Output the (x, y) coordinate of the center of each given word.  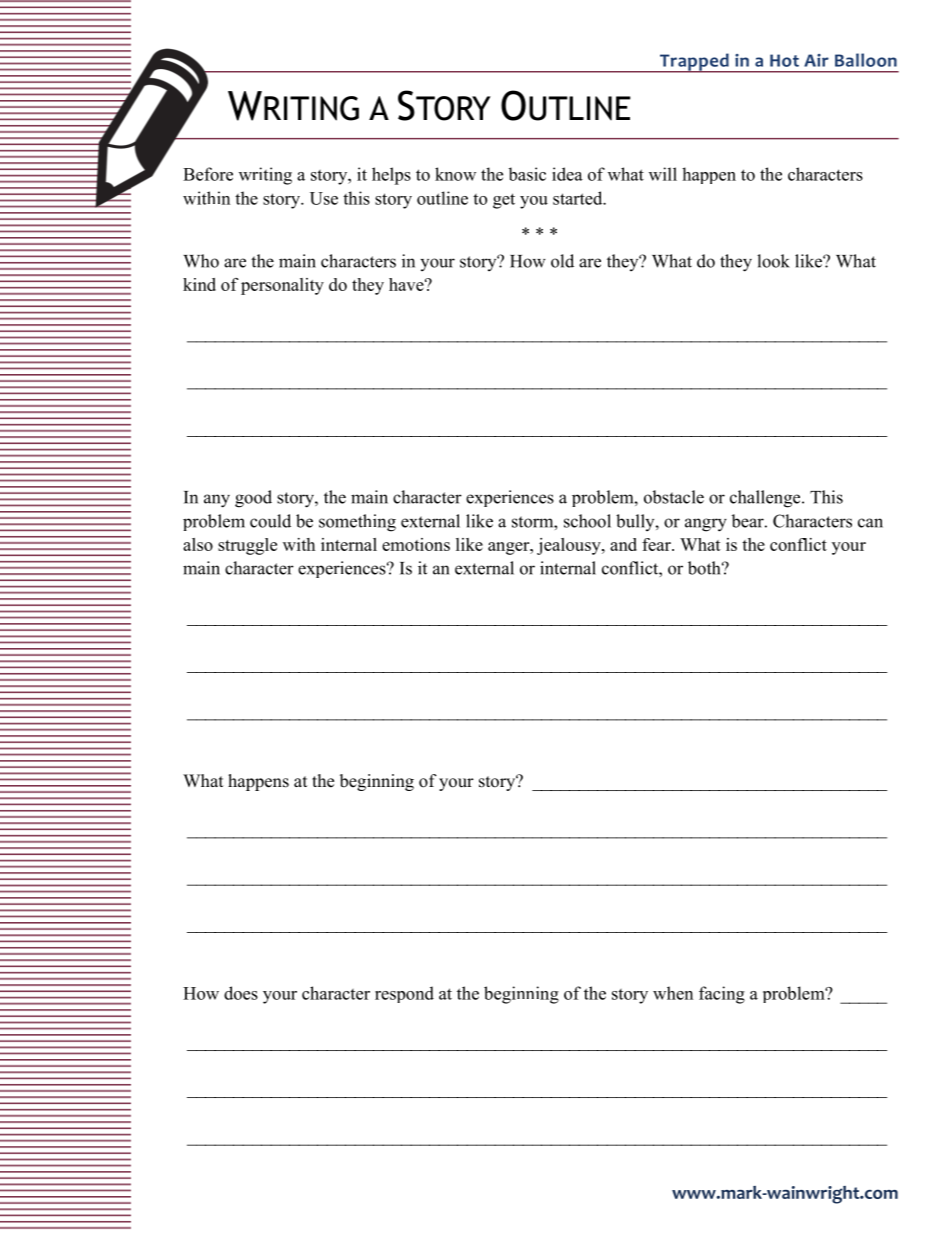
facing (722, 995)
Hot (784, 60)
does (241, 993)
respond (404, 994)
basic (527, 174)
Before (208, 174)
